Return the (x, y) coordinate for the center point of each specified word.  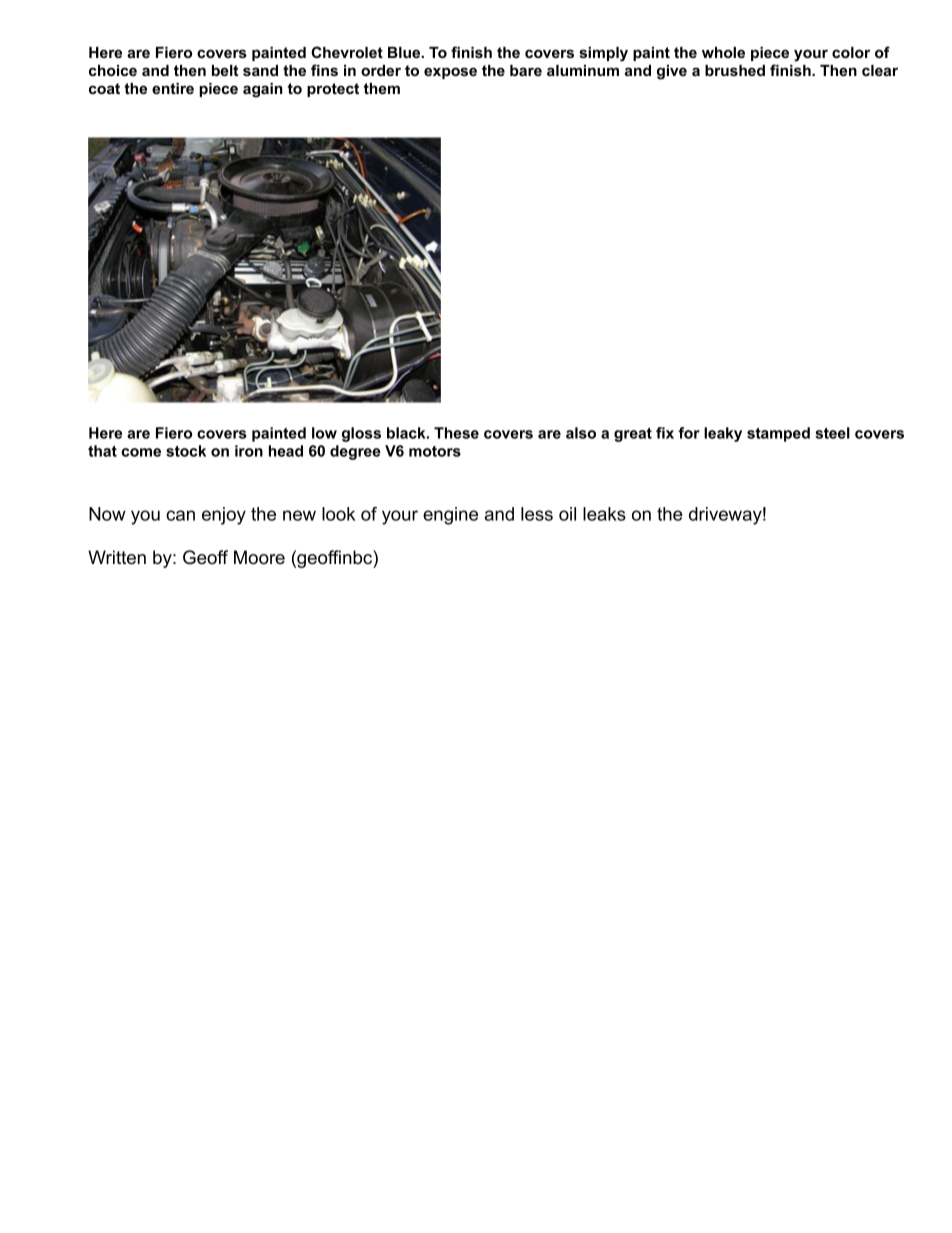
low (324, 433)
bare (526, 70)
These (456, 433)
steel (832, 433)
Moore (259, 557)
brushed (735, 70)
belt (225, 70)
